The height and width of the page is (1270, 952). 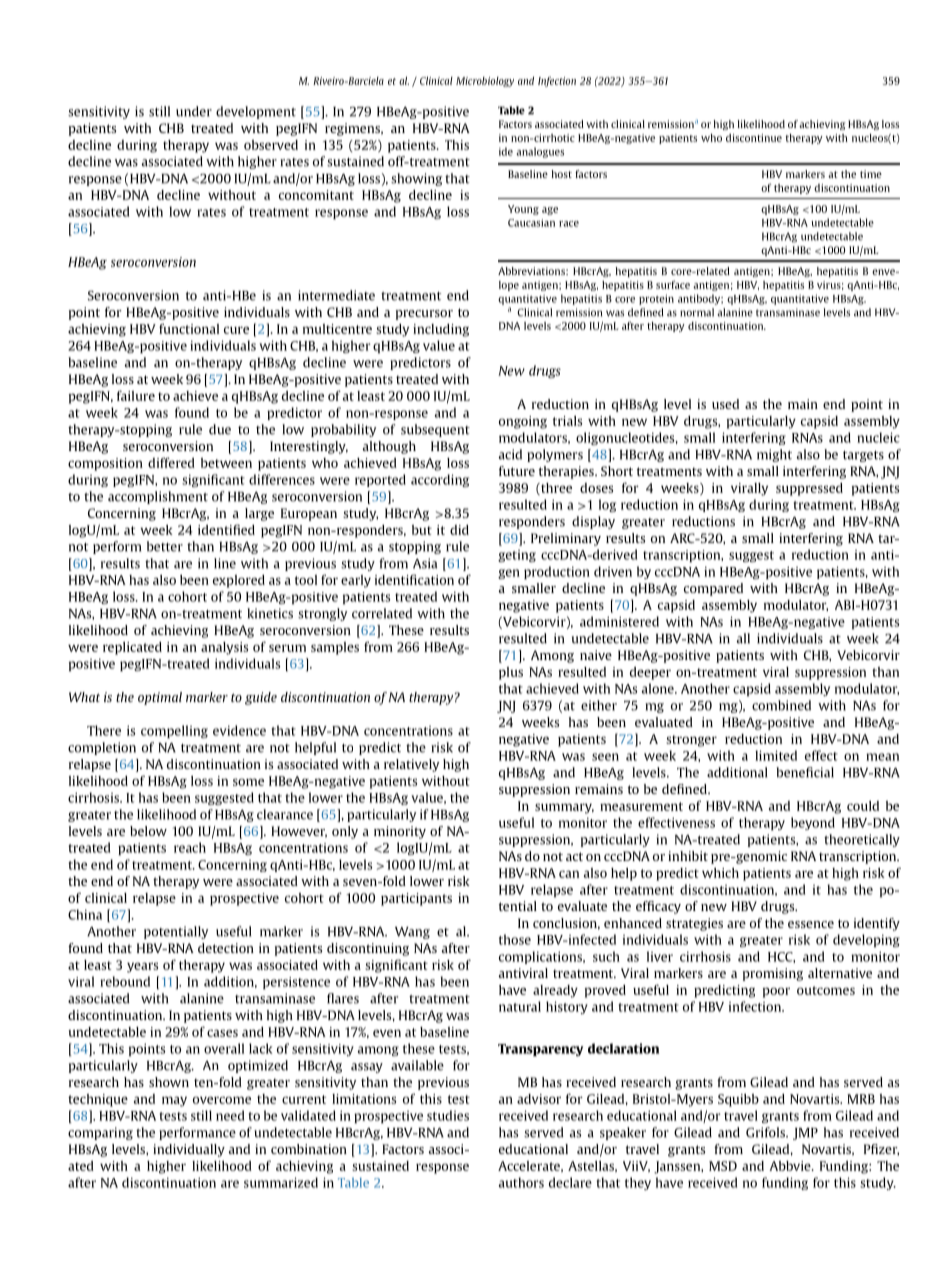 What do you see at coordinates (521, 1182) in the page?
I see `authors` at bounding box center [521, 1182].
